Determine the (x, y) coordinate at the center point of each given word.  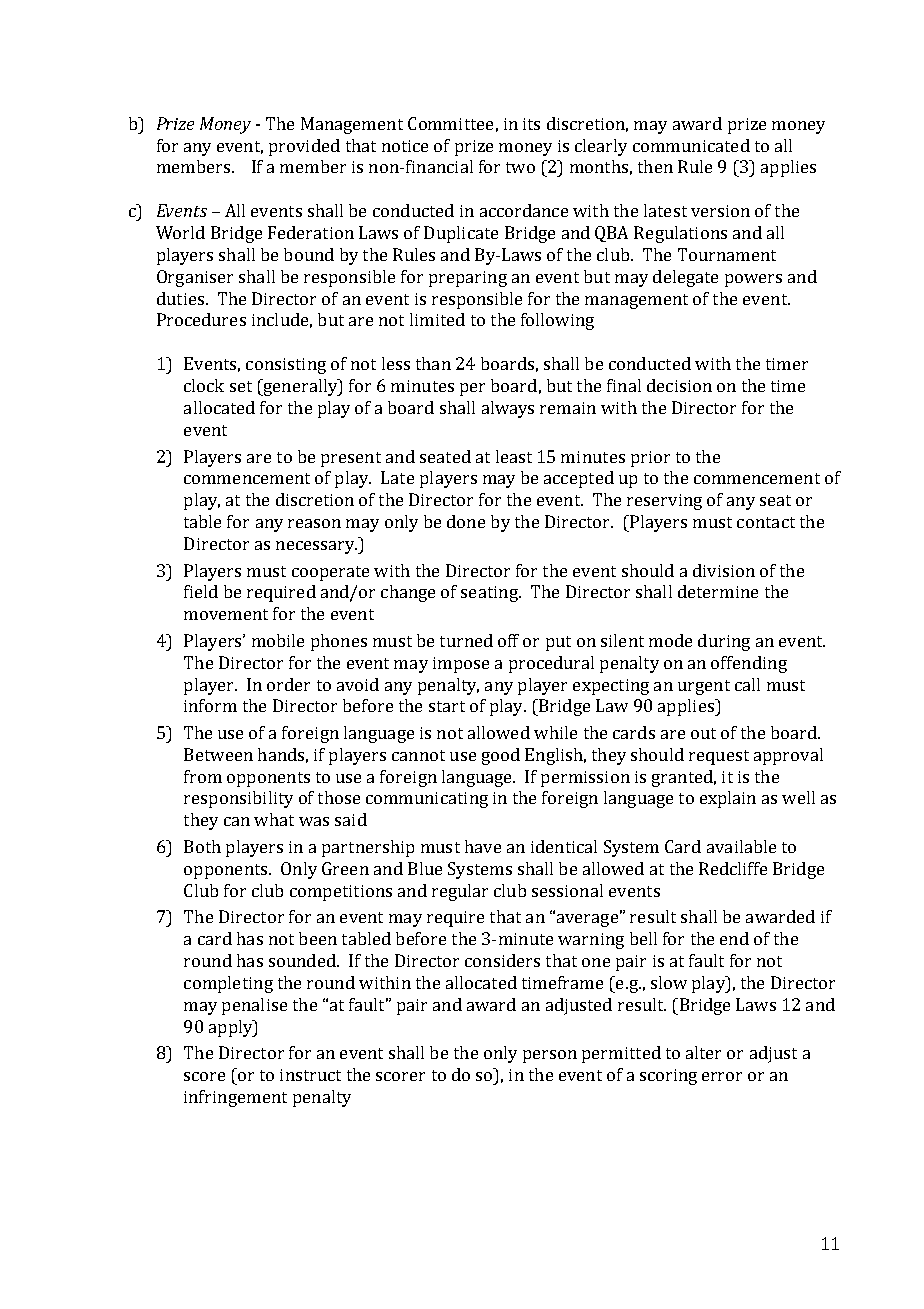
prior (650, 459)
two (520, 167)
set (241, 386)
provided (304, 147)
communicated (691, 145)
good (501, 756)
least (514, 456)
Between (218, 754)
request (719, 757)
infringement (235, 1098)
